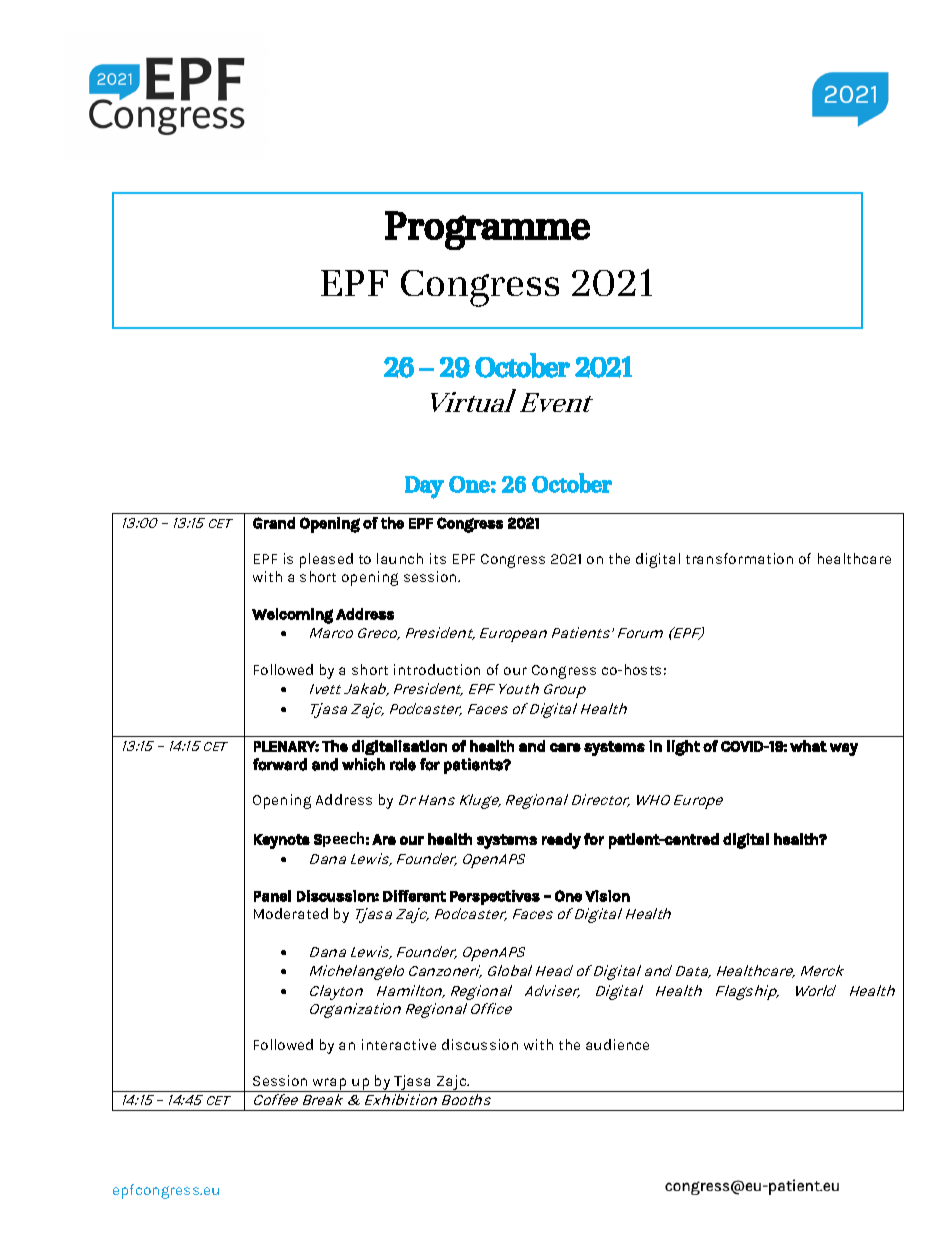  I want to click on wrap, so click(329, 1085).
